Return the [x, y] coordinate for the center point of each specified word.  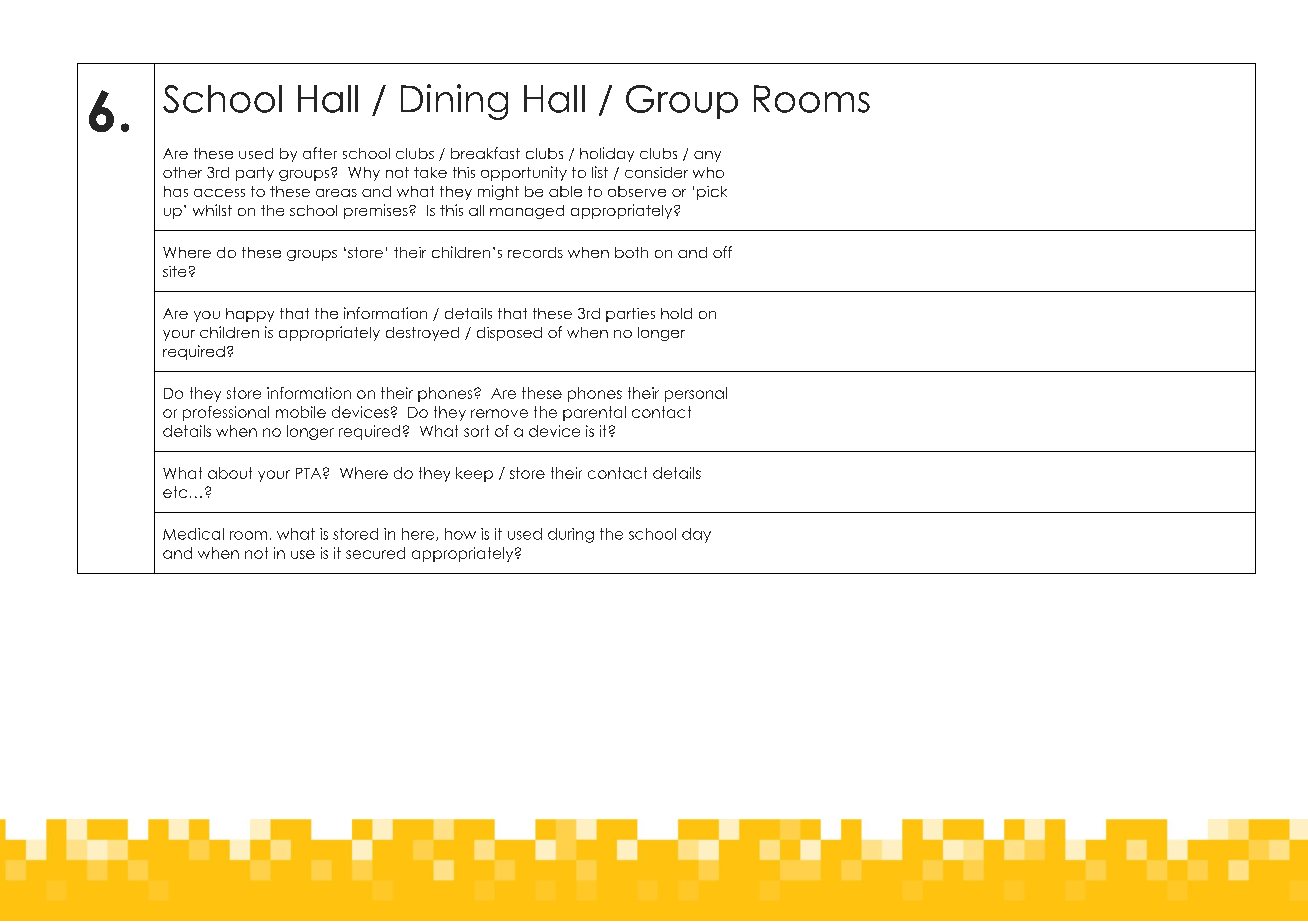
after [320, 153]
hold [676, 313]
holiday [607, 154]
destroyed [422, 334]
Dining [454, 102]
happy [250, 315]
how [460, 534]
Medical [193, 534]
